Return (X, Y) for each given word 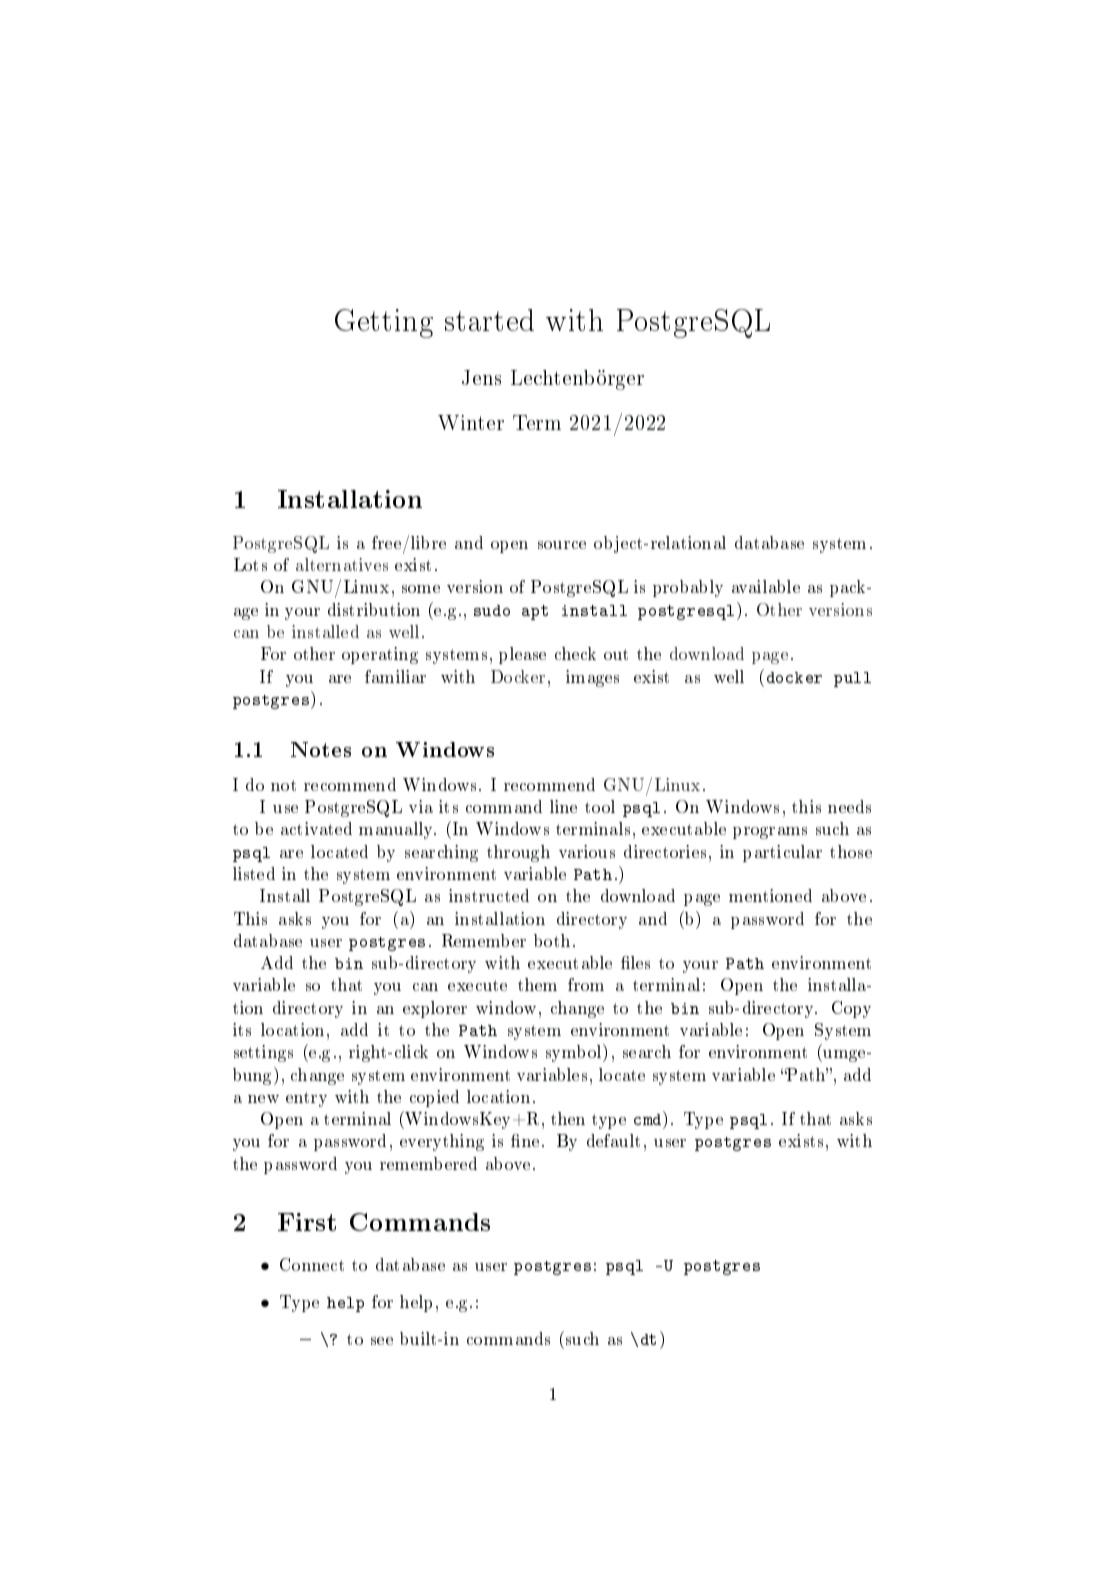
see (382, 1341)
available (766, 586)
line (563, 806)
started (489, 320)
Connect (312, 1264)
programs (770, 833)
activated (316, 828)
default (613, 1140)
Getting (384, 323)
